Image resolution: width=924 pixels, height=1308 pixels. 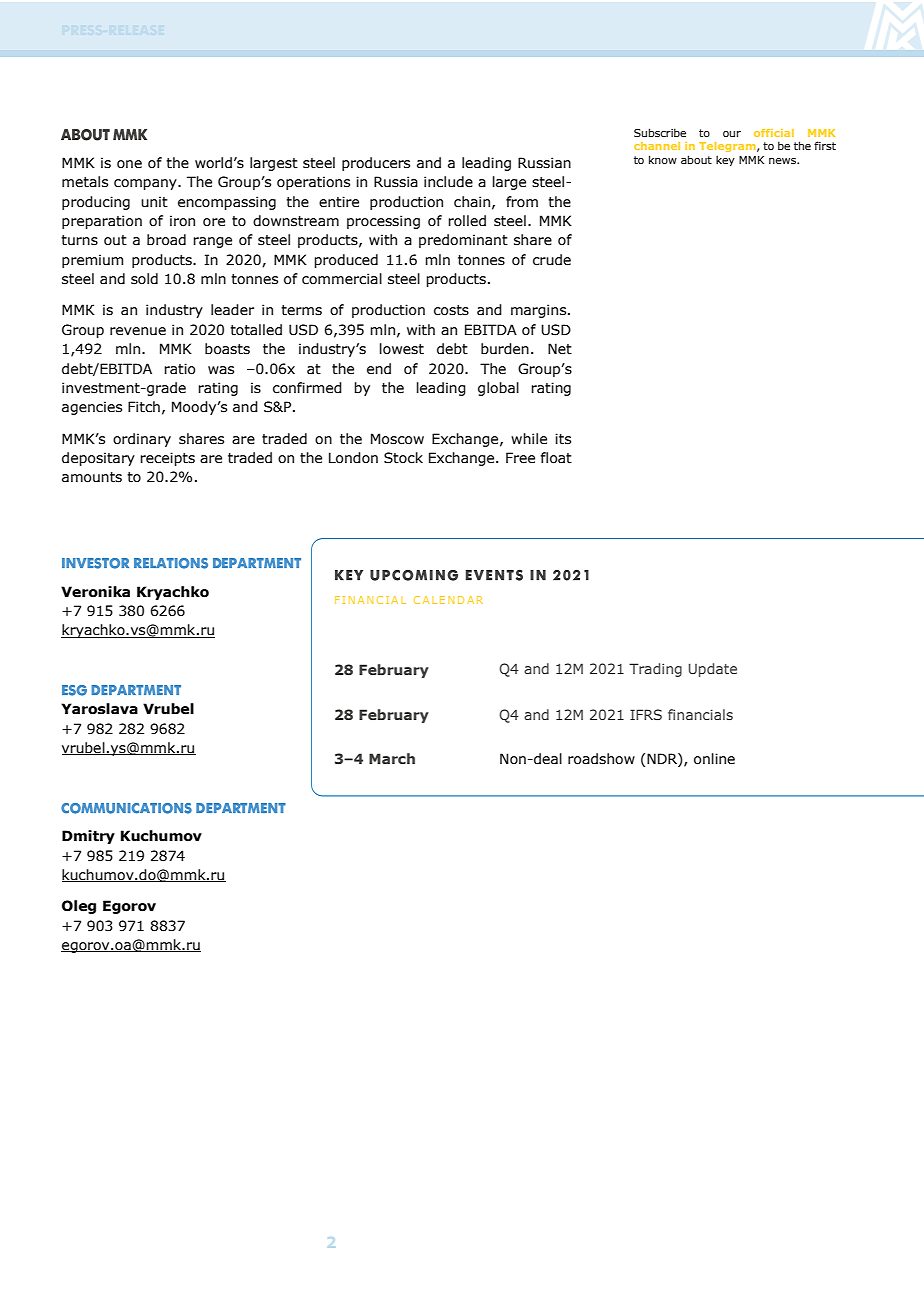 I want to click on include, so click(x=448, y=182).
